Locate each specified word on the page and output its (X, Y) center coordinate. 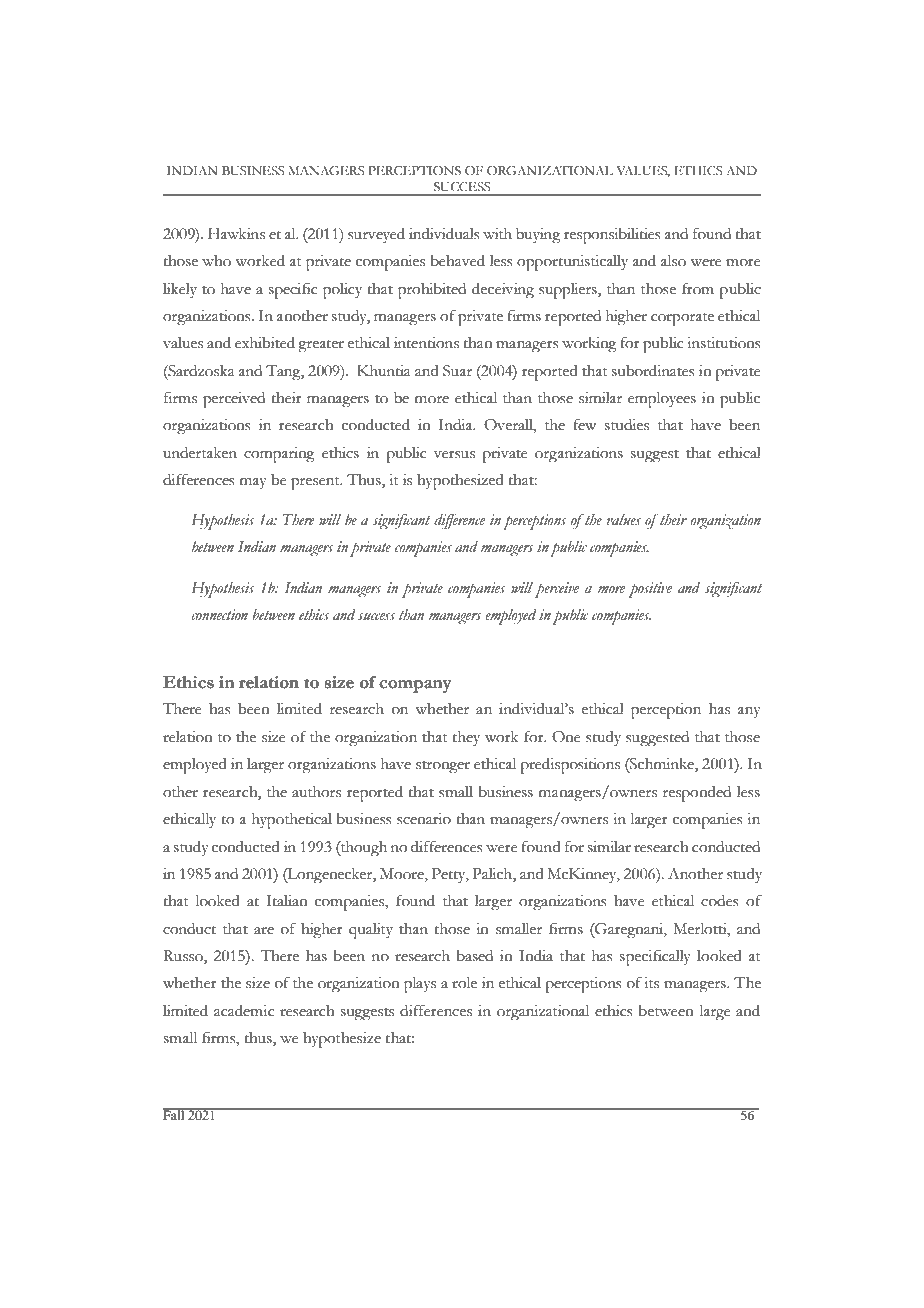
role (464, 983)
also (673, 261)
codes (720, 901)
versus (454, 455)
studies (627, 425)
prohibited (432, 291)
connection (219, 615)
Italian (287, 901)
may (253, 483)
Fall (175, 1114)
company (415, 686)
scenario (424, 819)
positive (650, 590)
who (216, 261)
